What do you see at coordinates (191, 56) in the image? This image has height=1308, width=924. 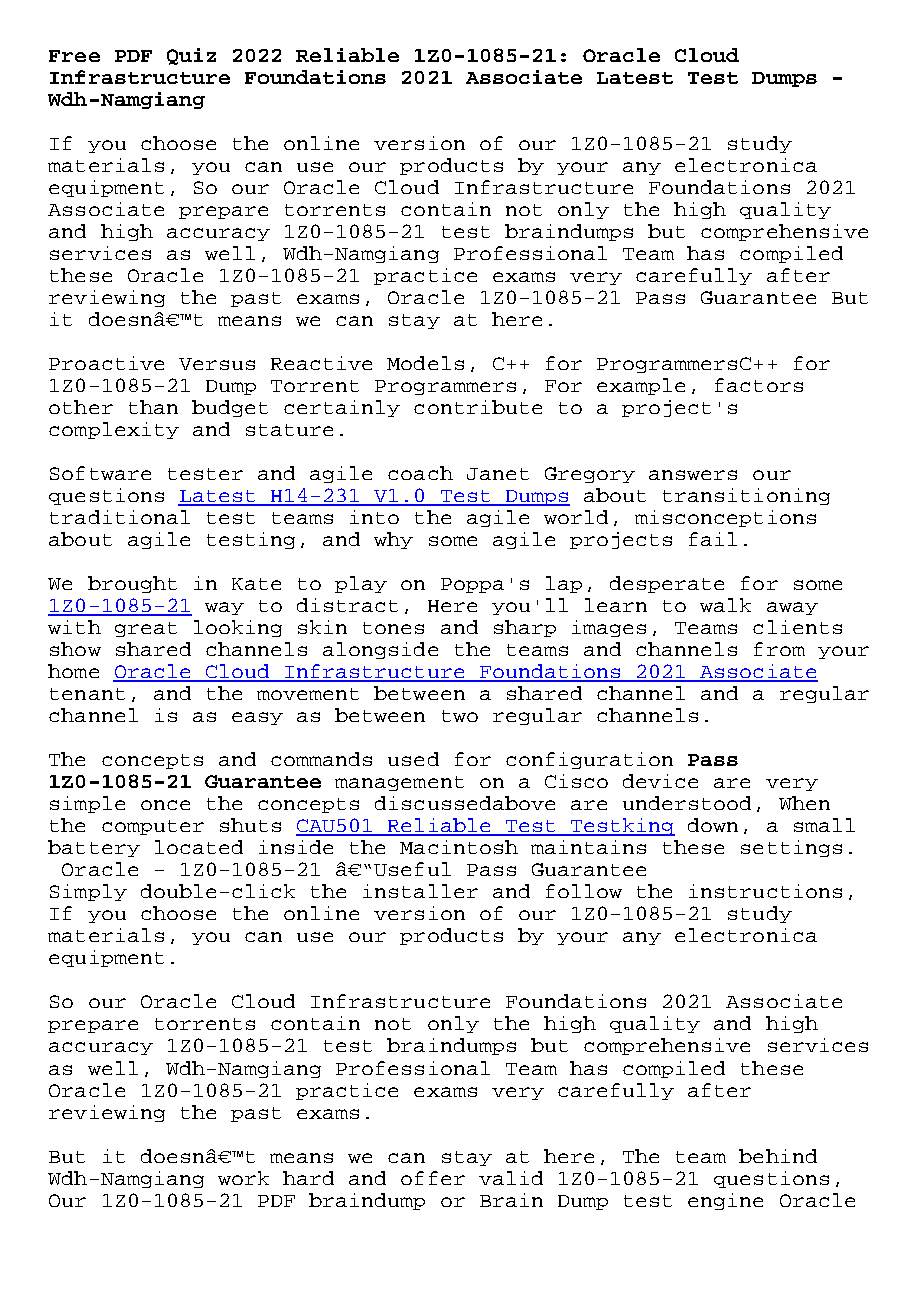 I see `Quiz` at bounding box center [191, 56].
